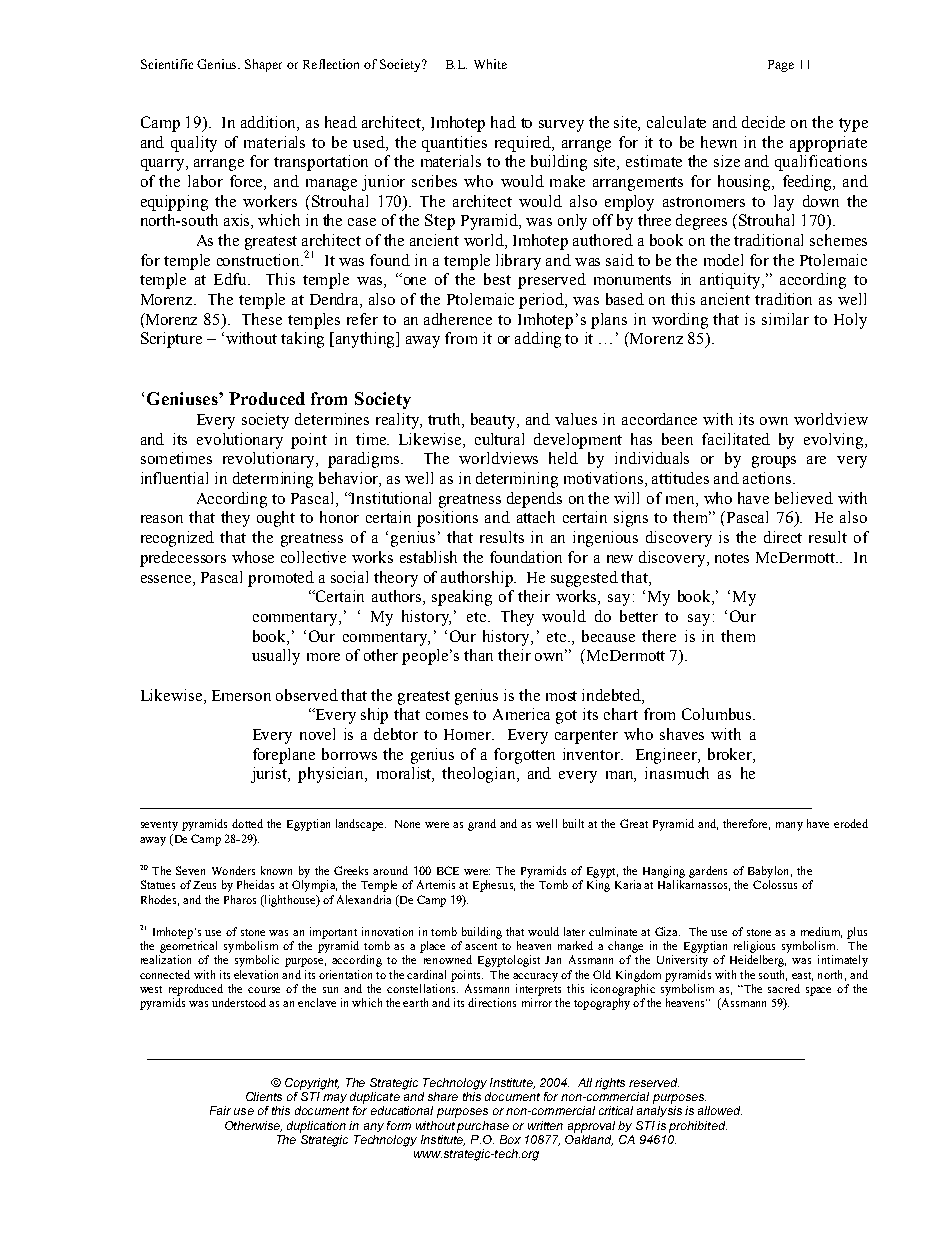  Describe the element at coordinates (499, 439) in the screenshot. I see `cultural` at that location.
